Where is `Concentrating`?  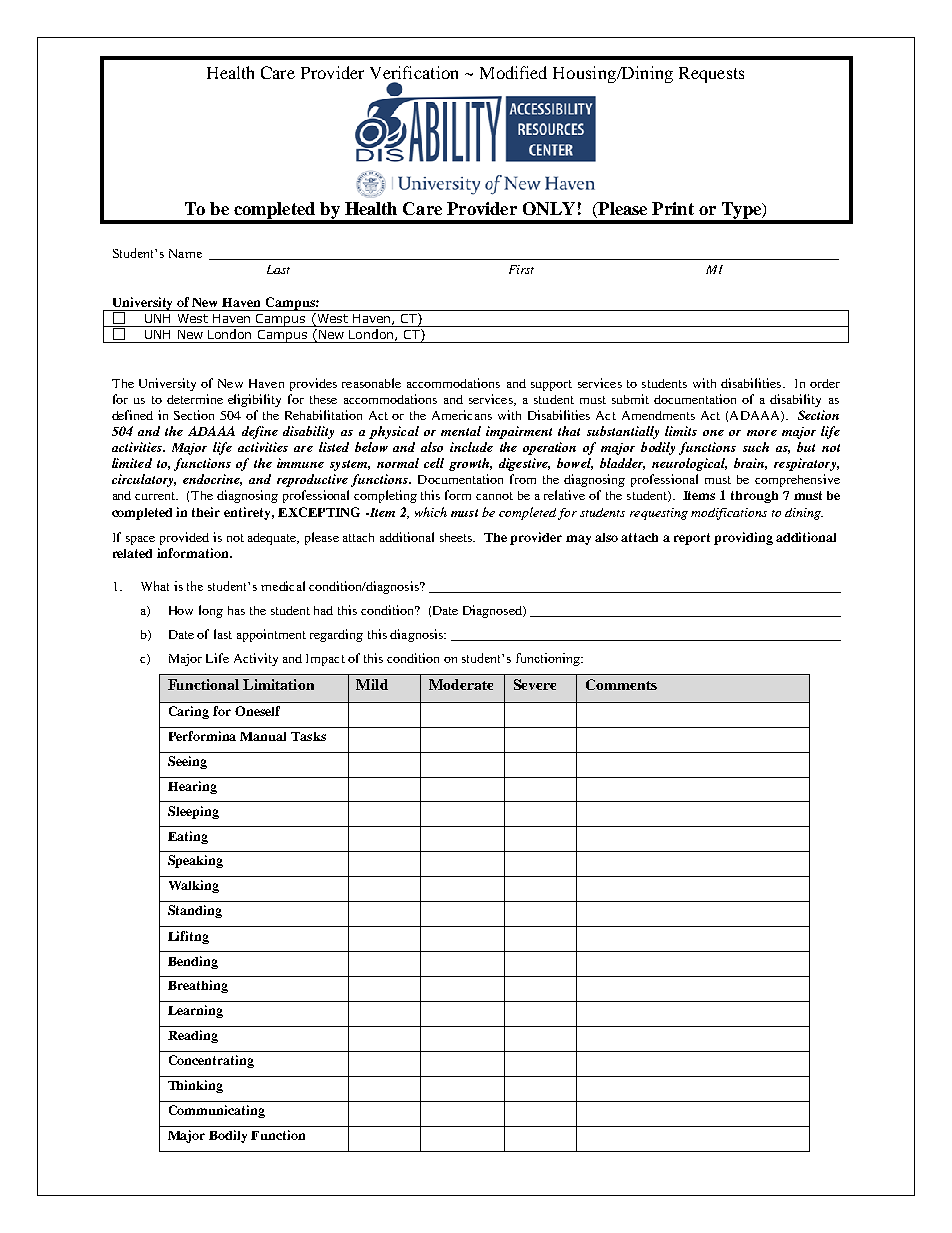
Concentrating is located at coordinates (211, 1061).
